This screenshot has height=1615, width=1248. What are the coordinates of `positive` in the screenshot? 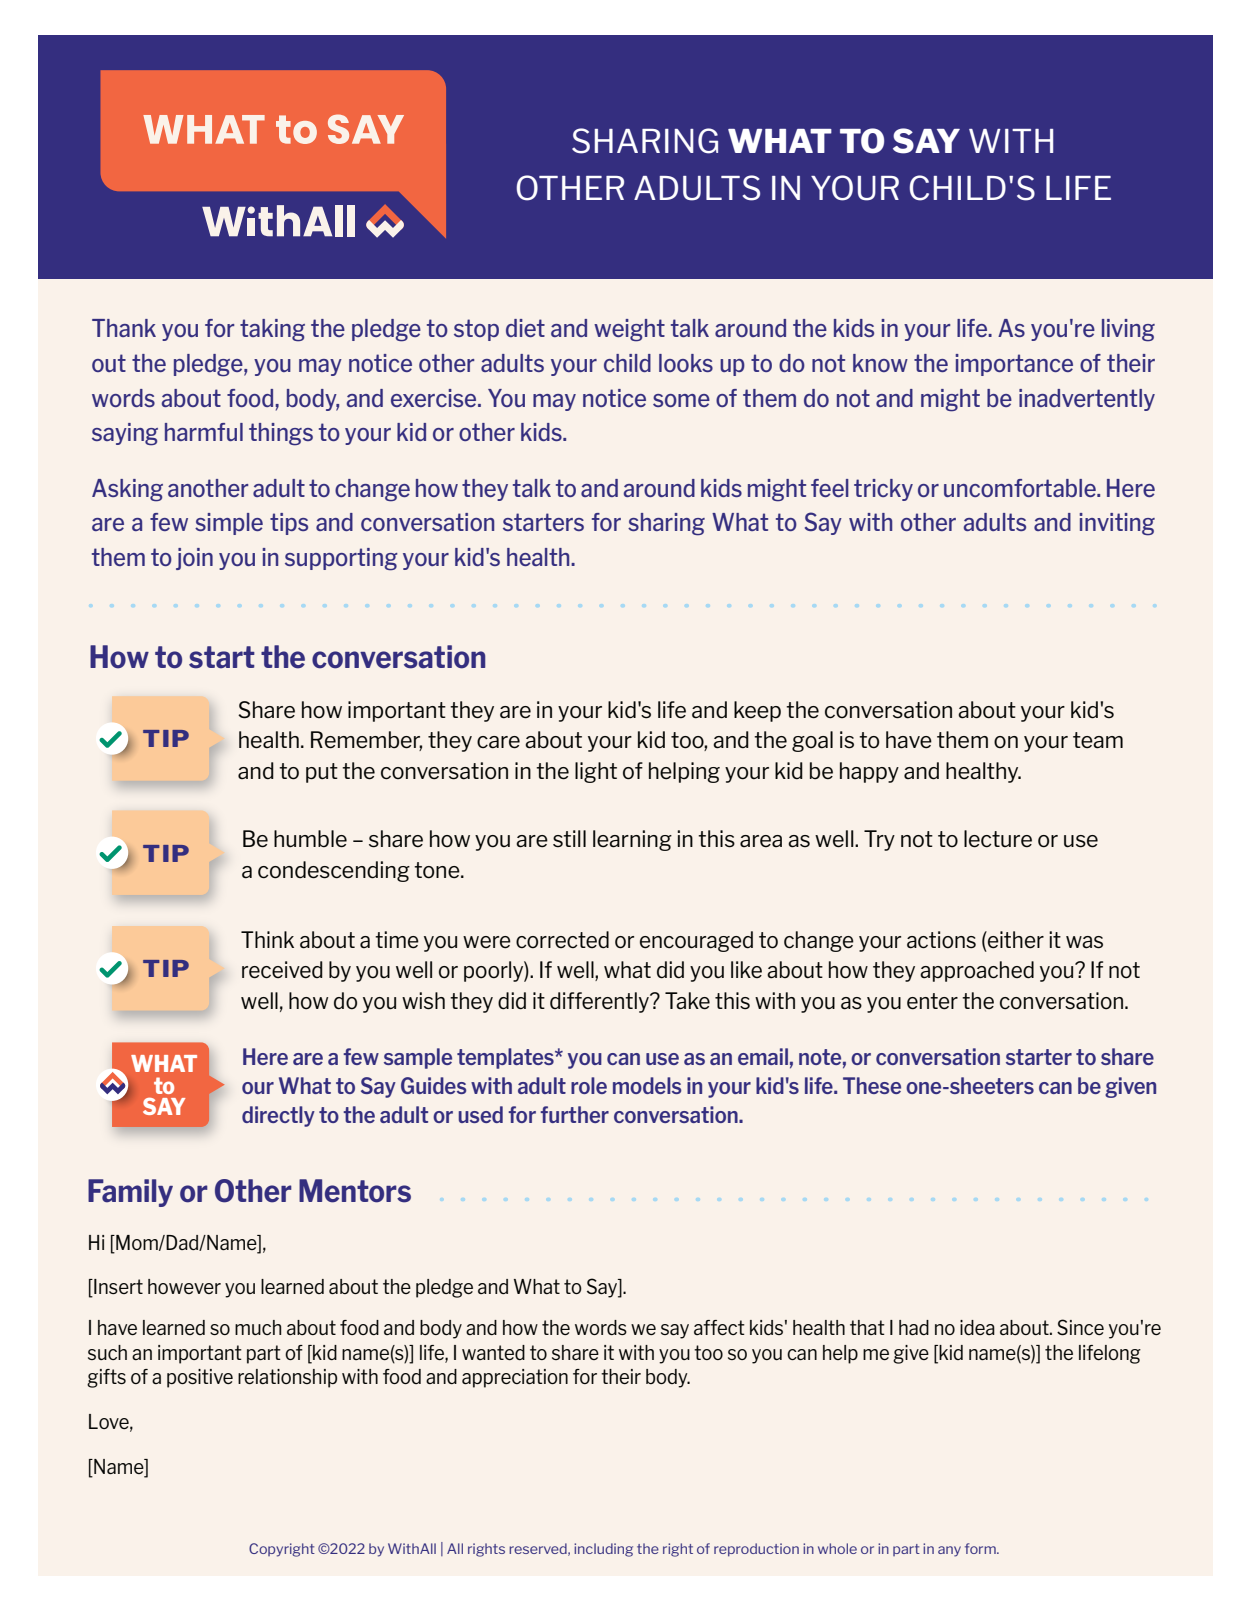 It's located at (200, 1378).
